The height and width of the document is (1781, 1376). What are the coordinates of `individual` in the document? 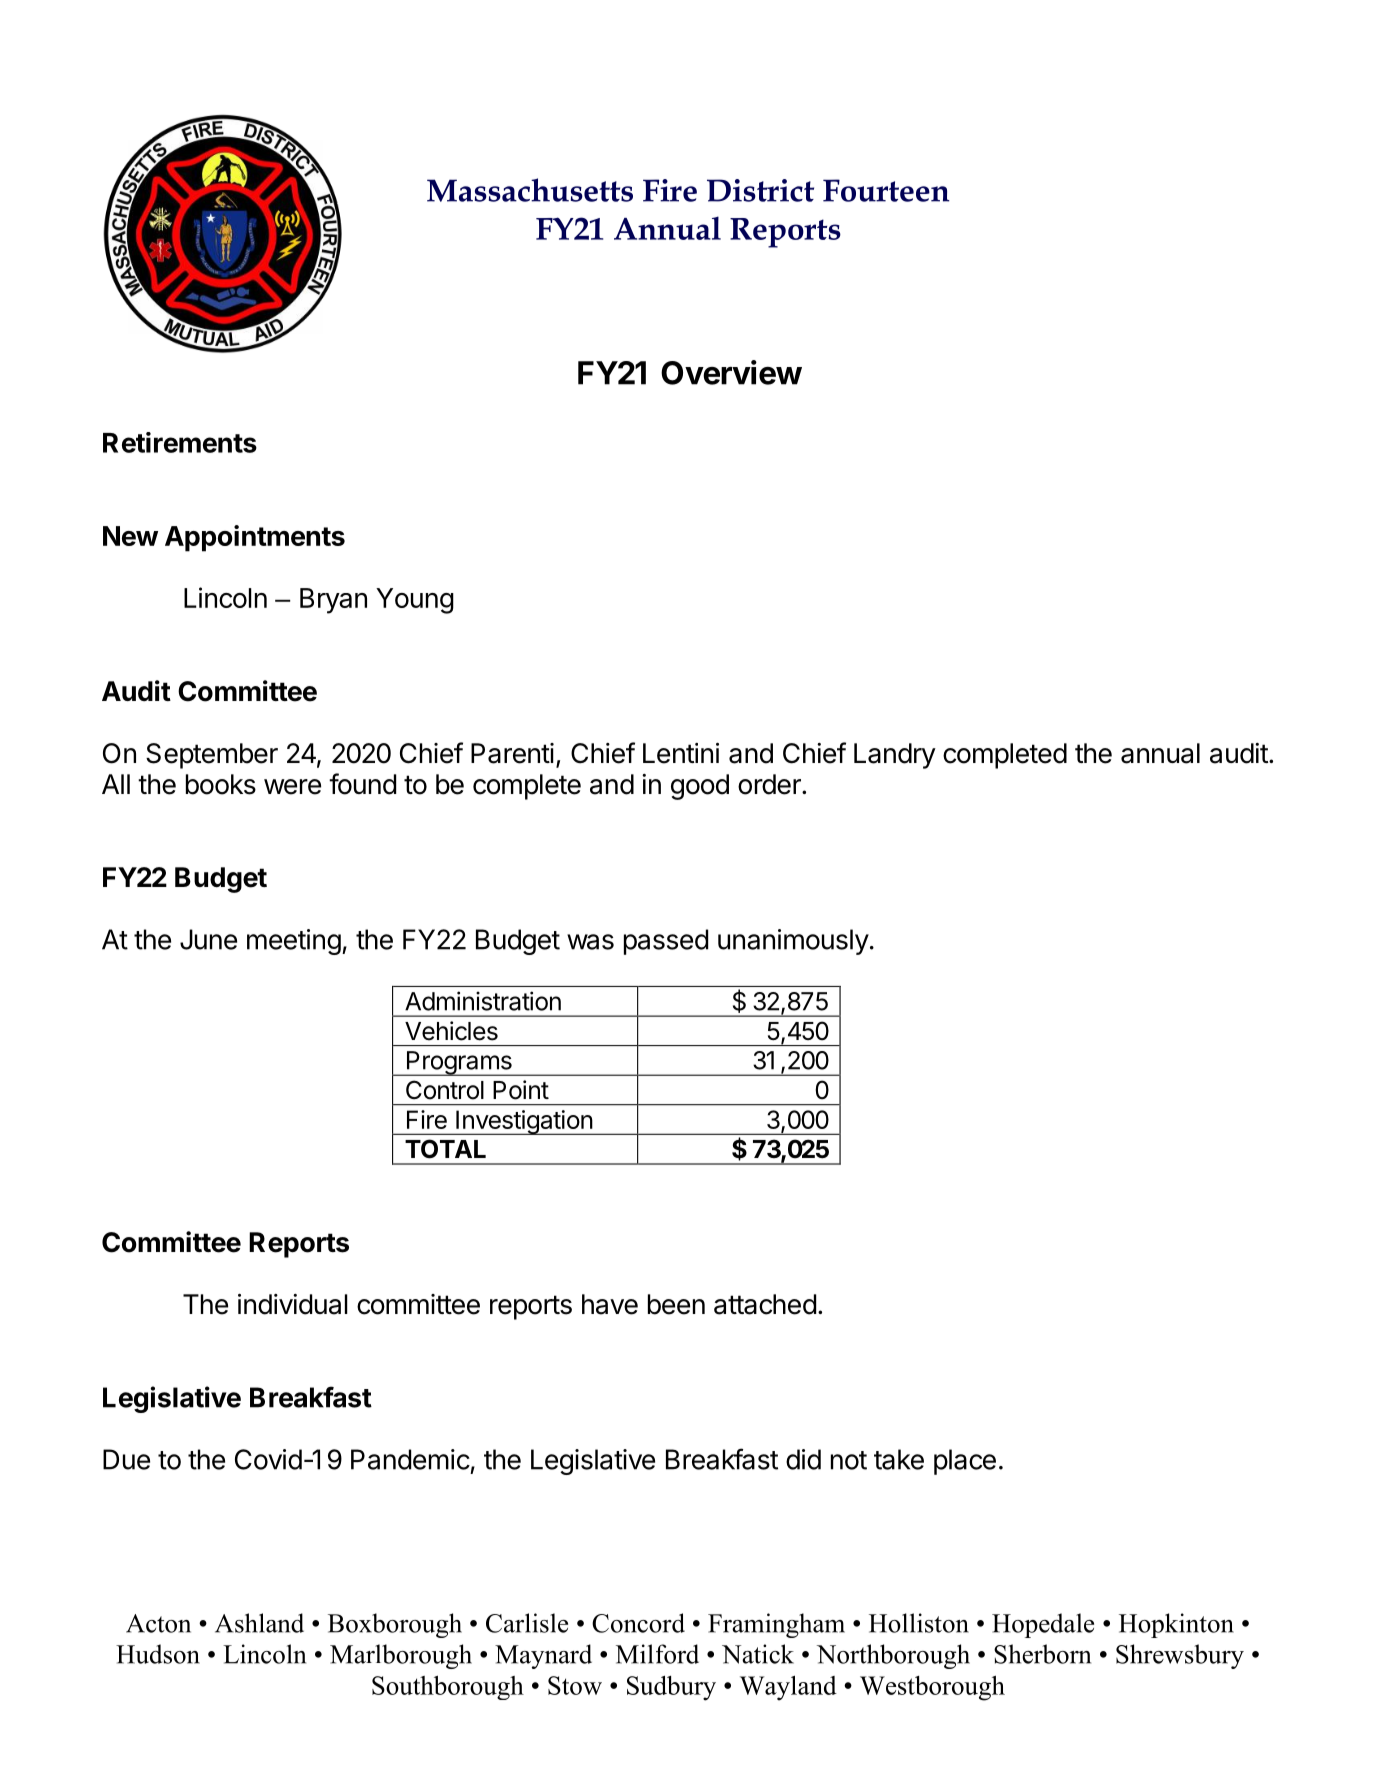 It's located at (293, 1304).
